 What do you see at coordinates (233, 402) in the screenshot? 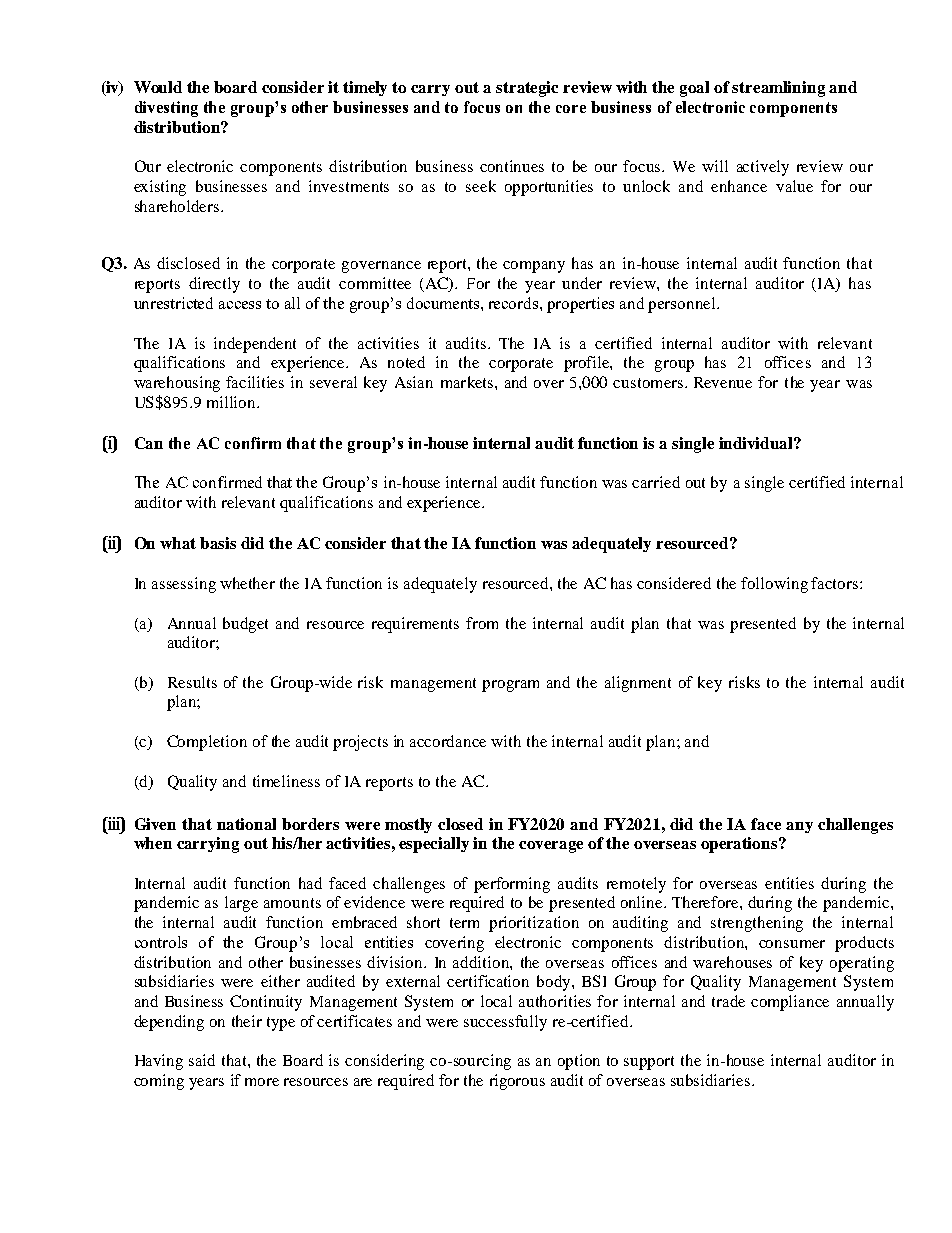
I see `million` at bounding box center [233, 402].
